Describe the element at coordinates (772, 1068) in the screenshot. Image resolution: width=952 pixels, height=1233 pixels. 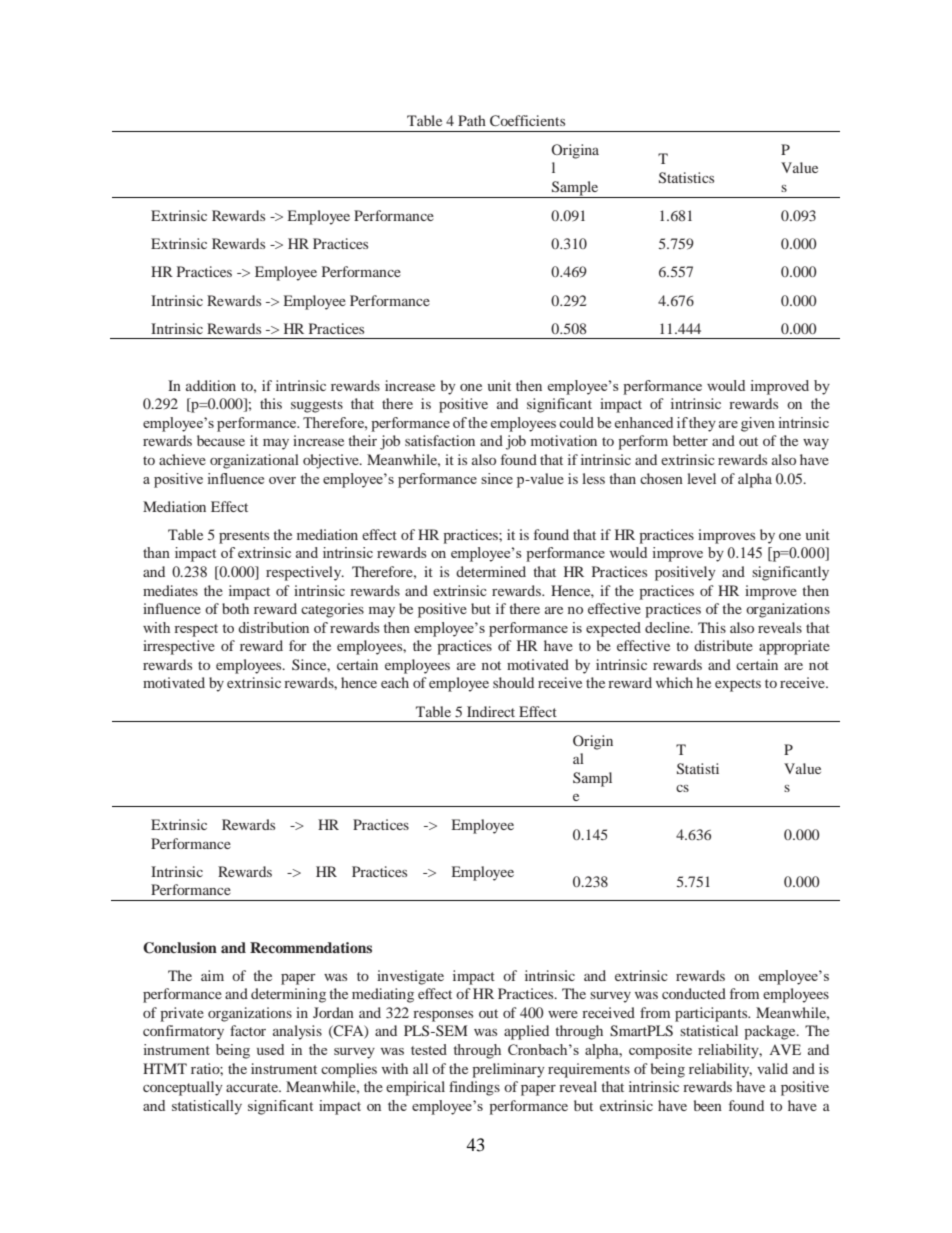
I see `valid` at that location.
